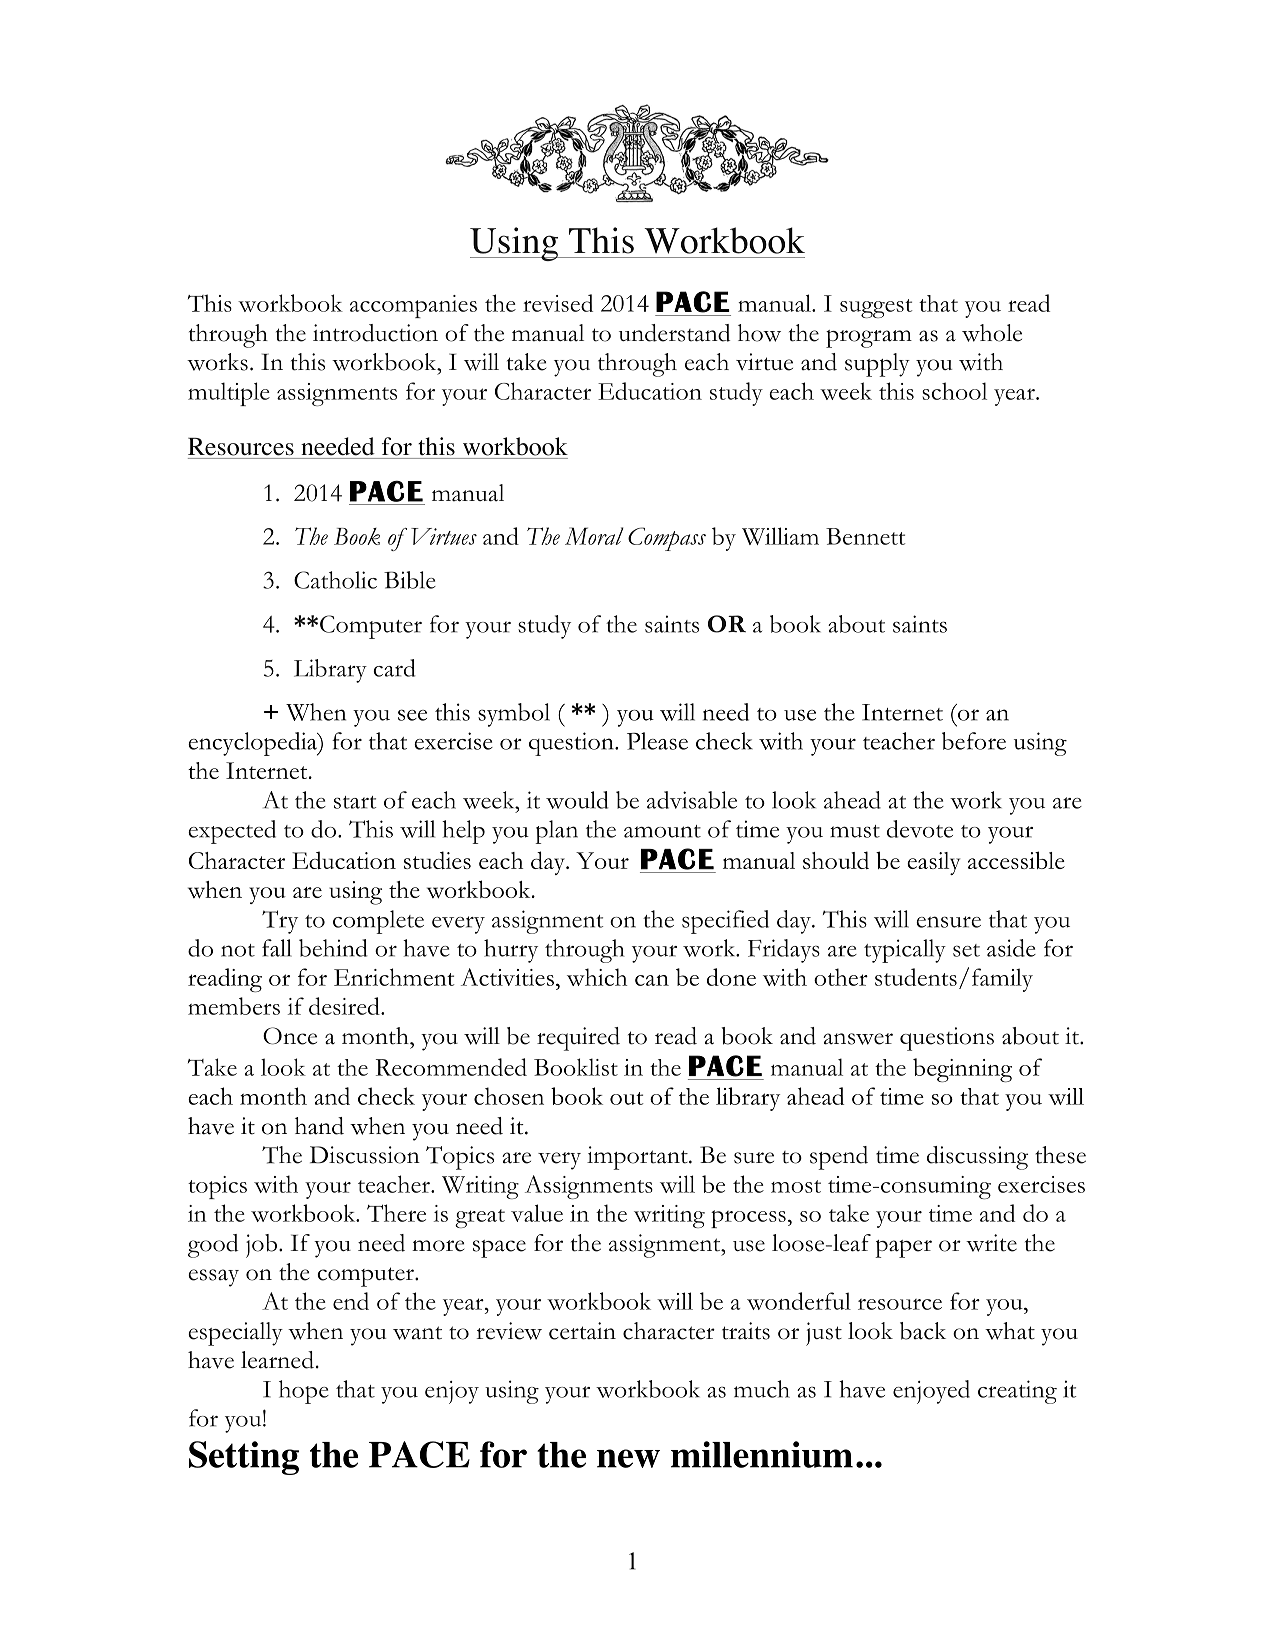 The width and height of the screenshot is (1274, 1649). What do you see at coordinates (280, 922) in the screenshot?
I see `Try` at bounding box center [280, 922].
